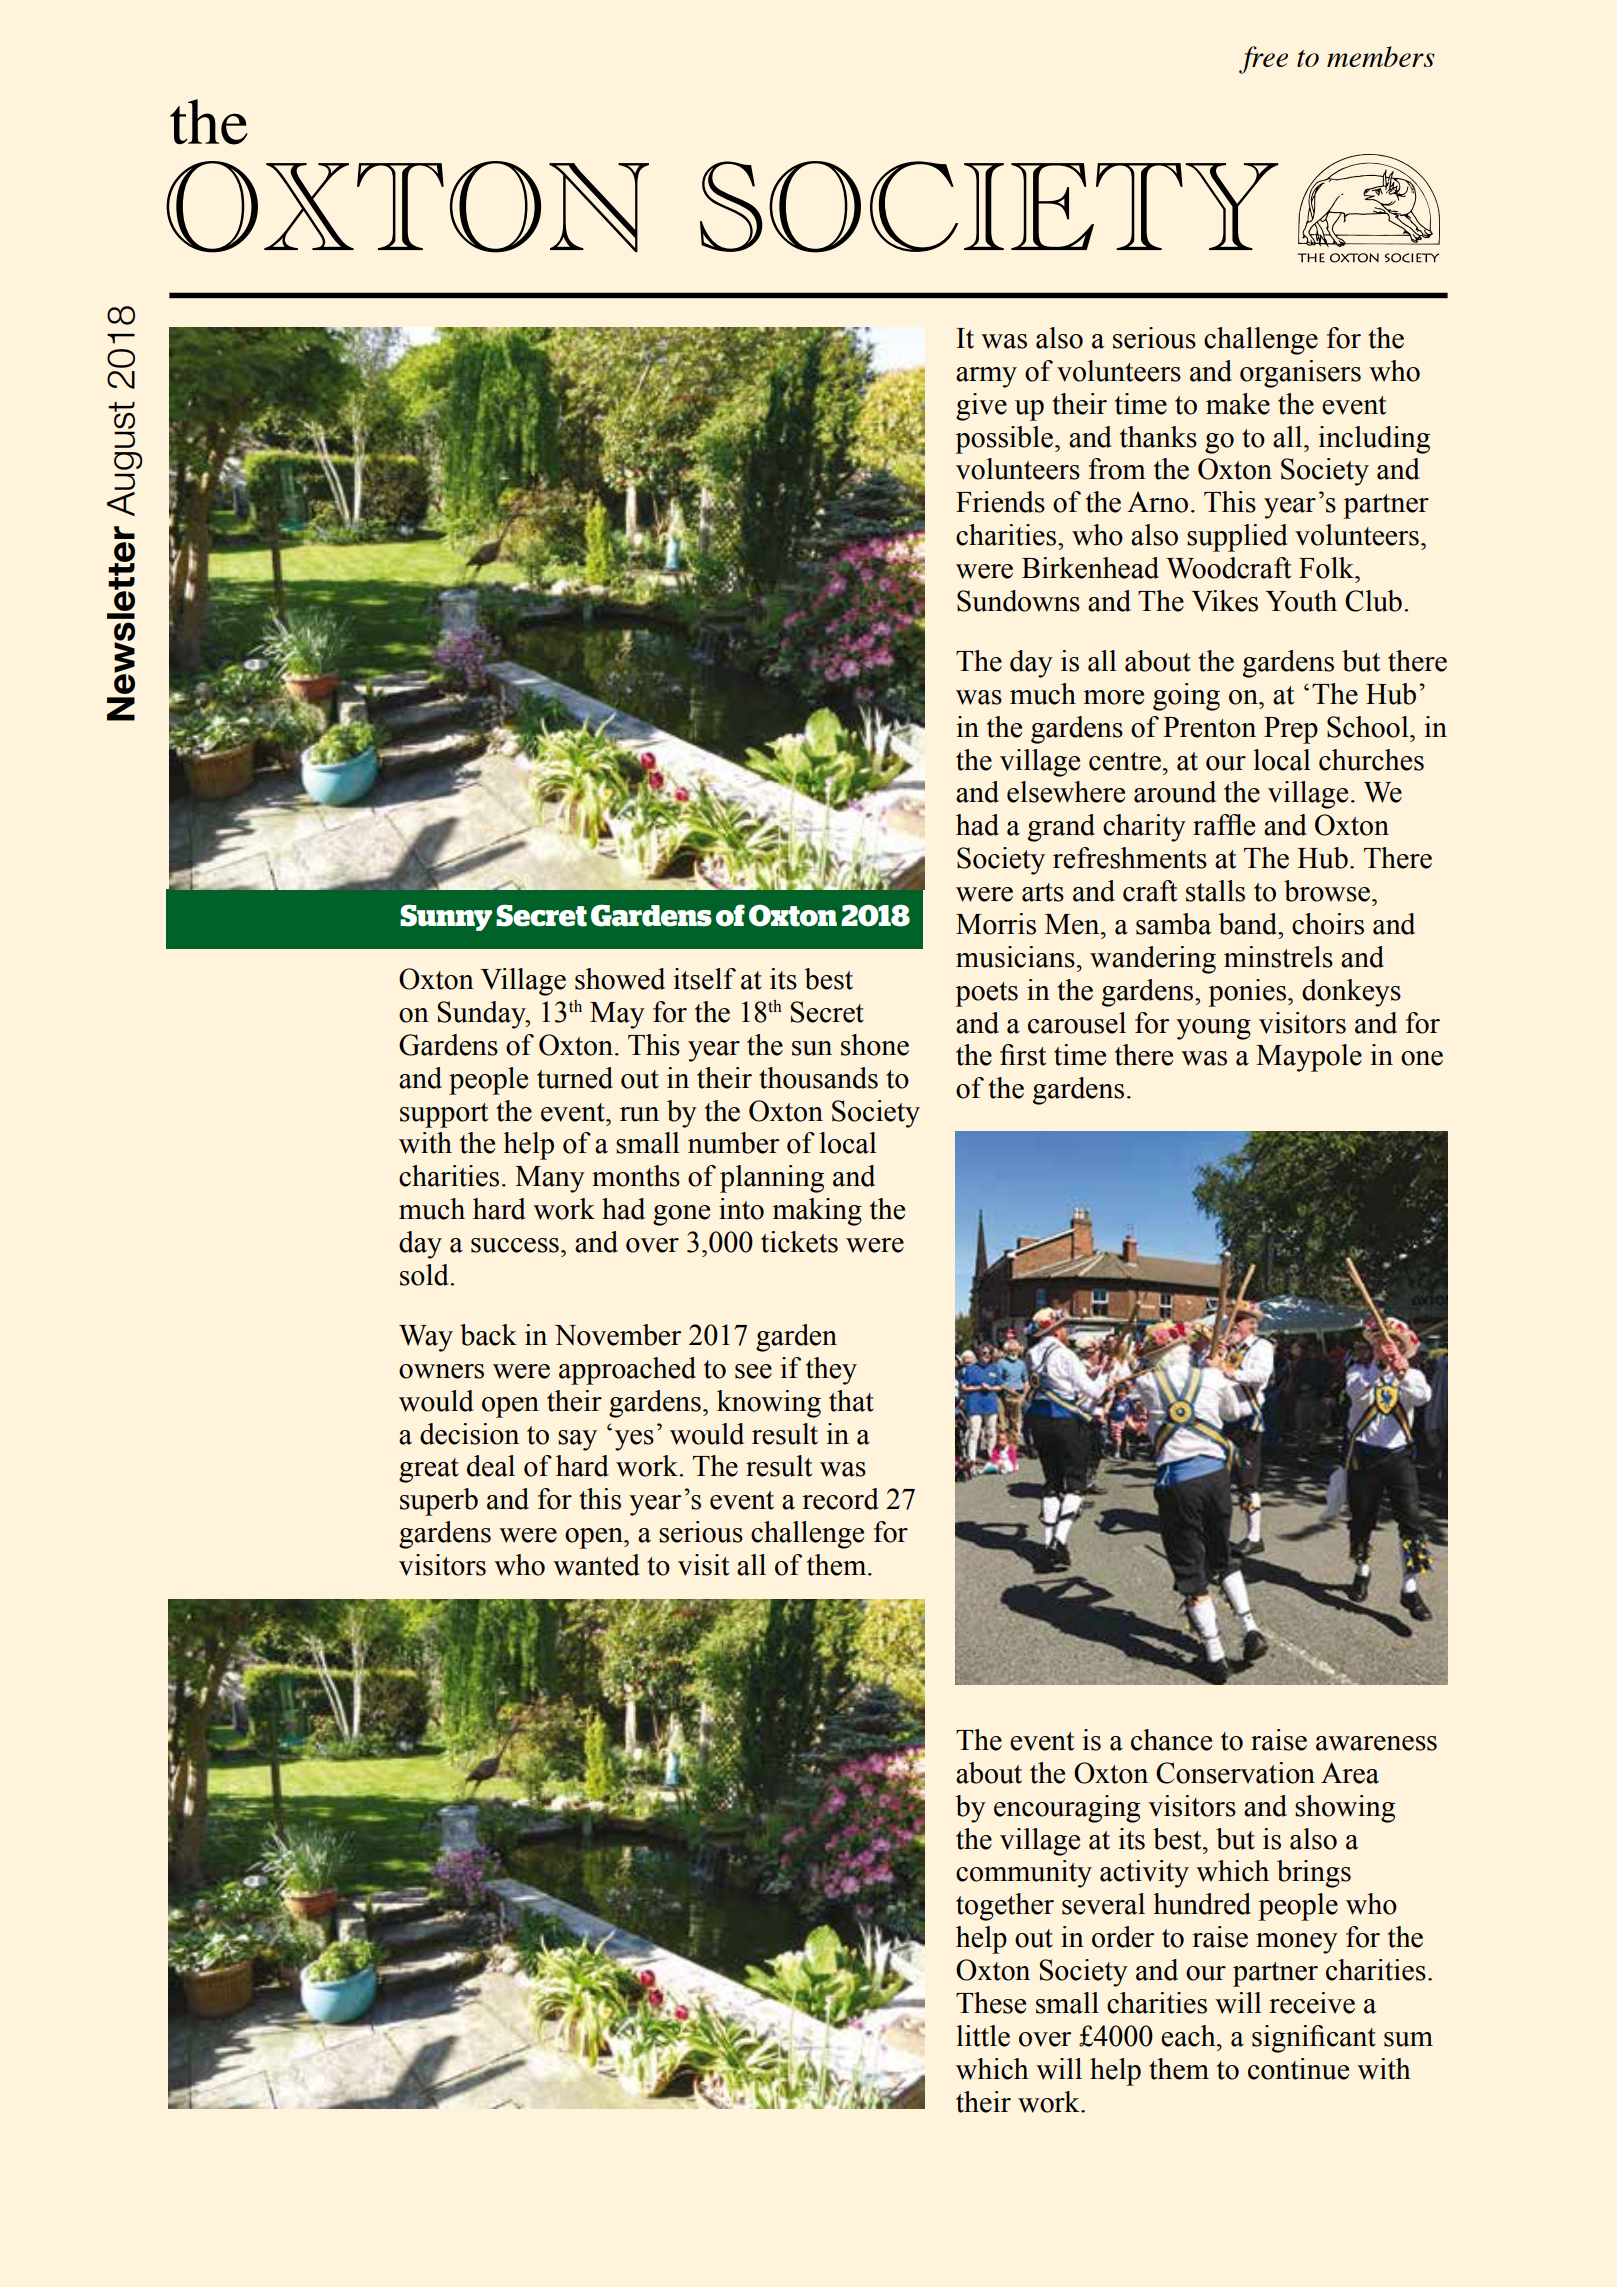 The width and height of the image is (1617, 2287). What do you see at coordinates (575, 1078) in the image?
I see `turned` at bounding box center [575, 1078].
